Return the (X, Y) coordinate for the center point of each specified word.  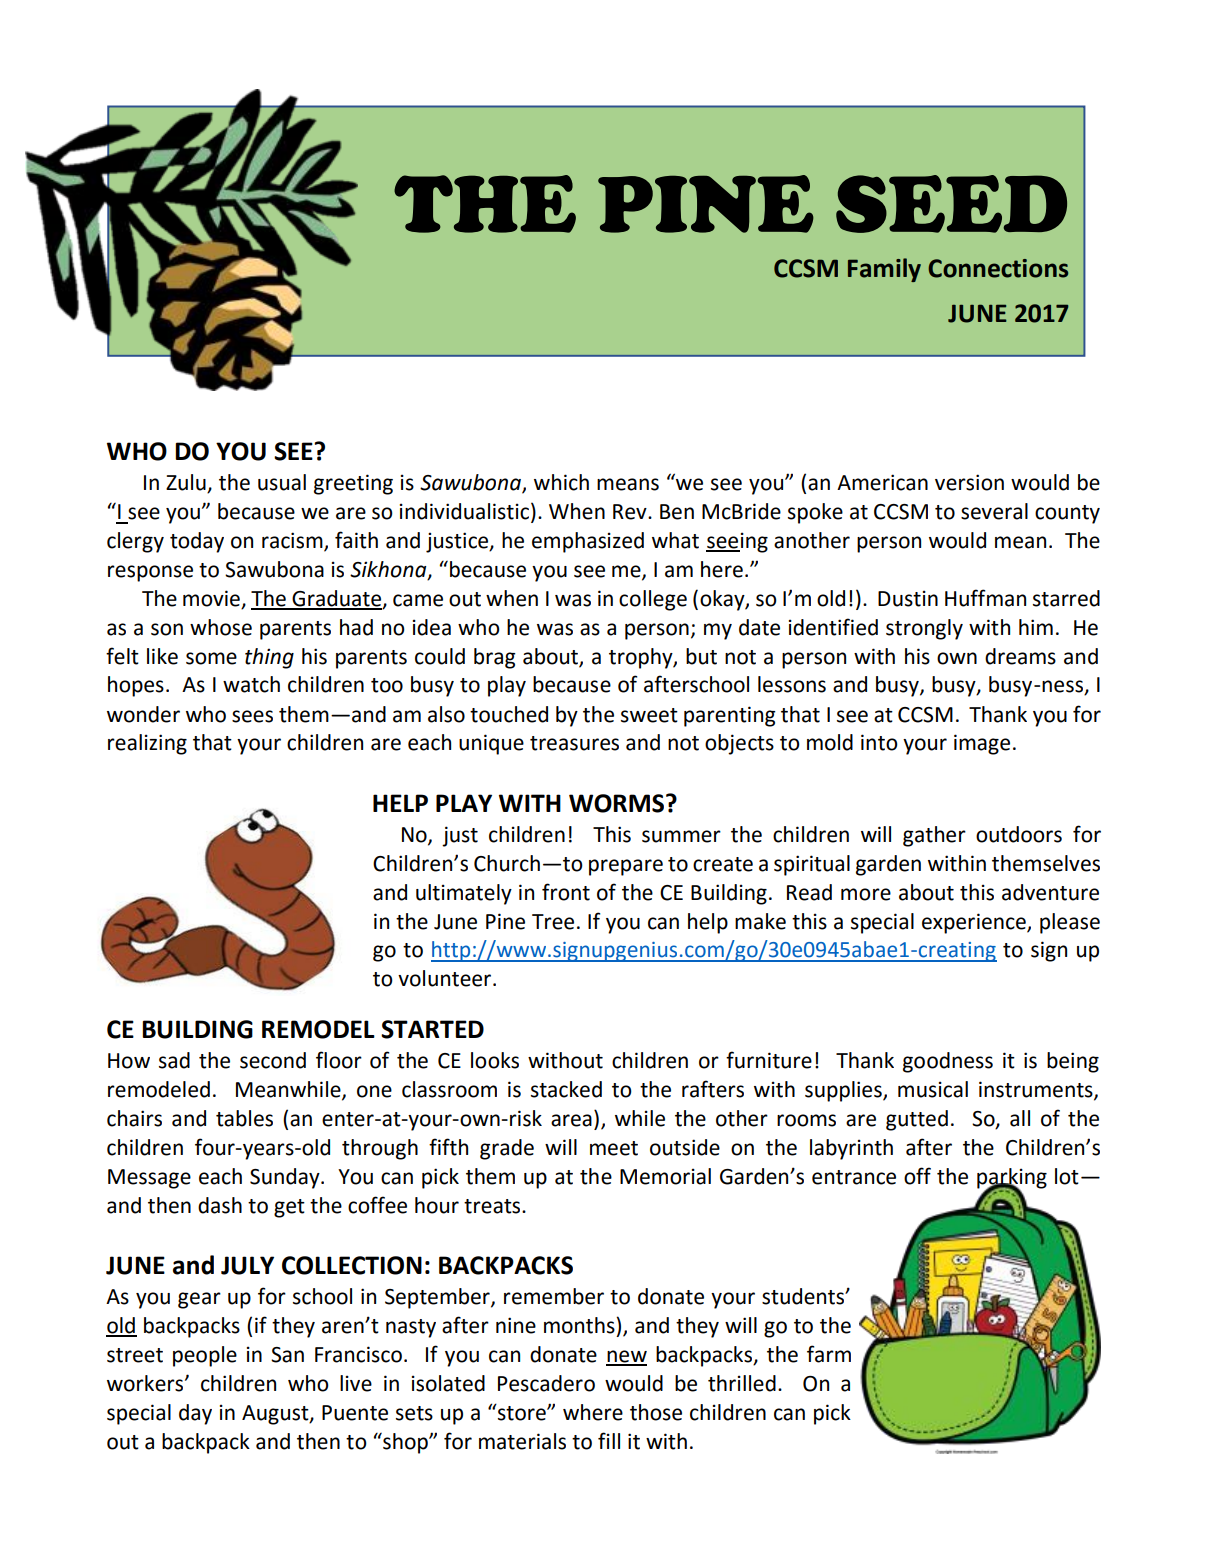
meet (614, 1148)
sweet (649, 715)
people (205, 1356)
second (273, 1060)
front (566, 892)
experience (975, 923)
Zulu (187, 483)
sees (252, 716)
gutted (917, 1120)
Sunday (286, 1178)
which (561, 482)
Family (884, 270)
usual (282, 482)
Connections (998, 268)
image (982, 744)
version (969, 482)
